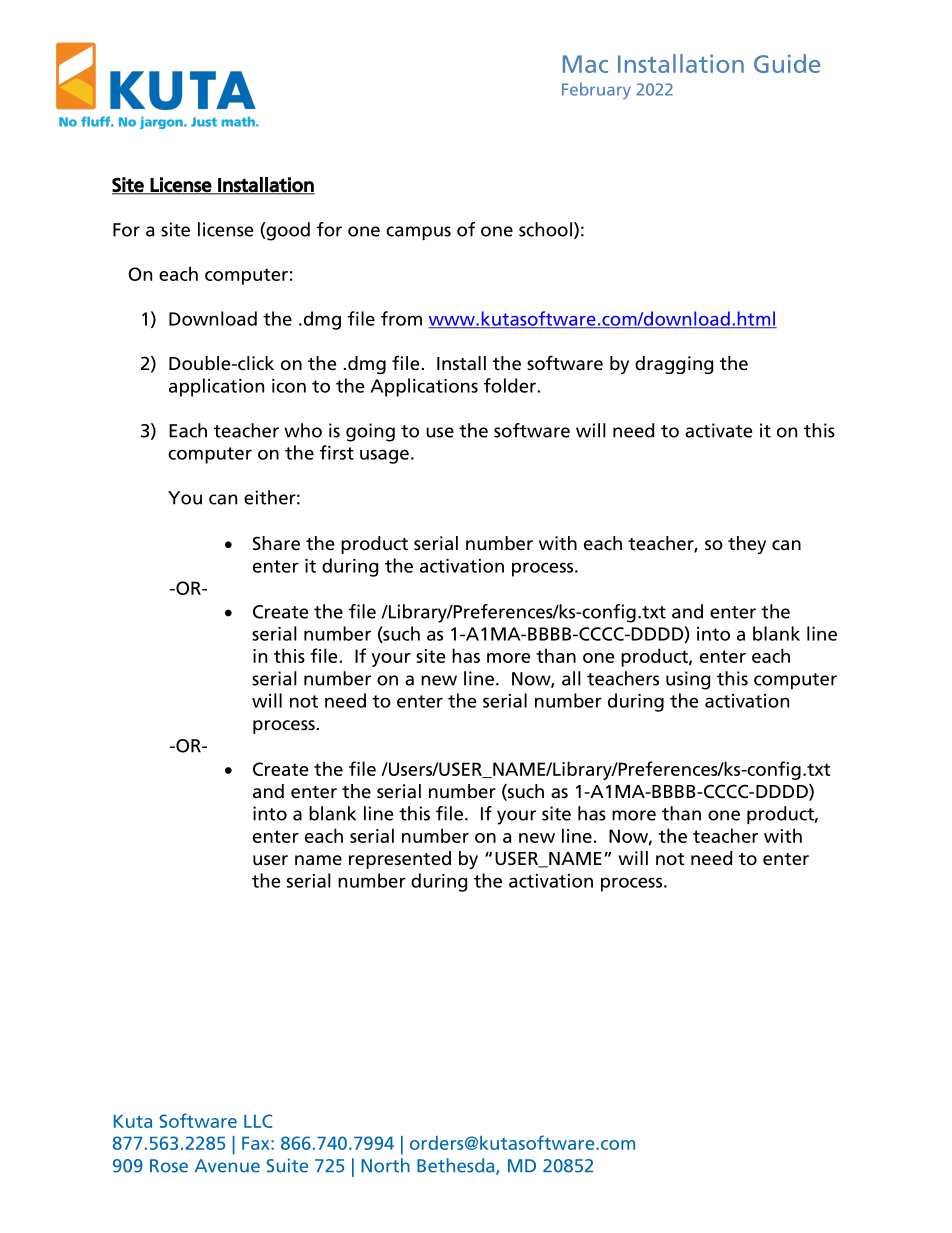 The height and width of the document is (1233, 952). I want to click on Mac, so click(585, 64).
